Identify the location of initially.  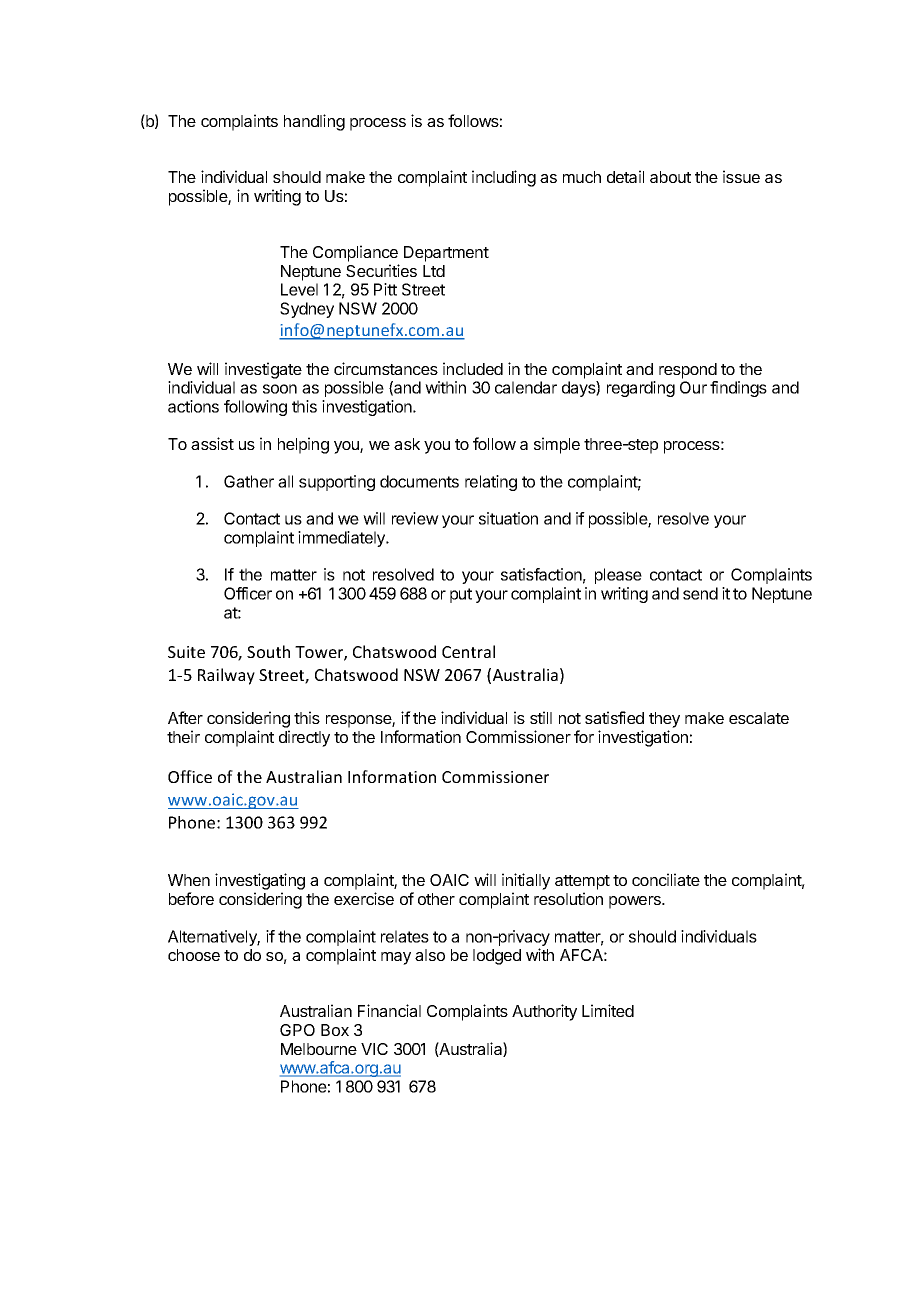
(526, 881).
